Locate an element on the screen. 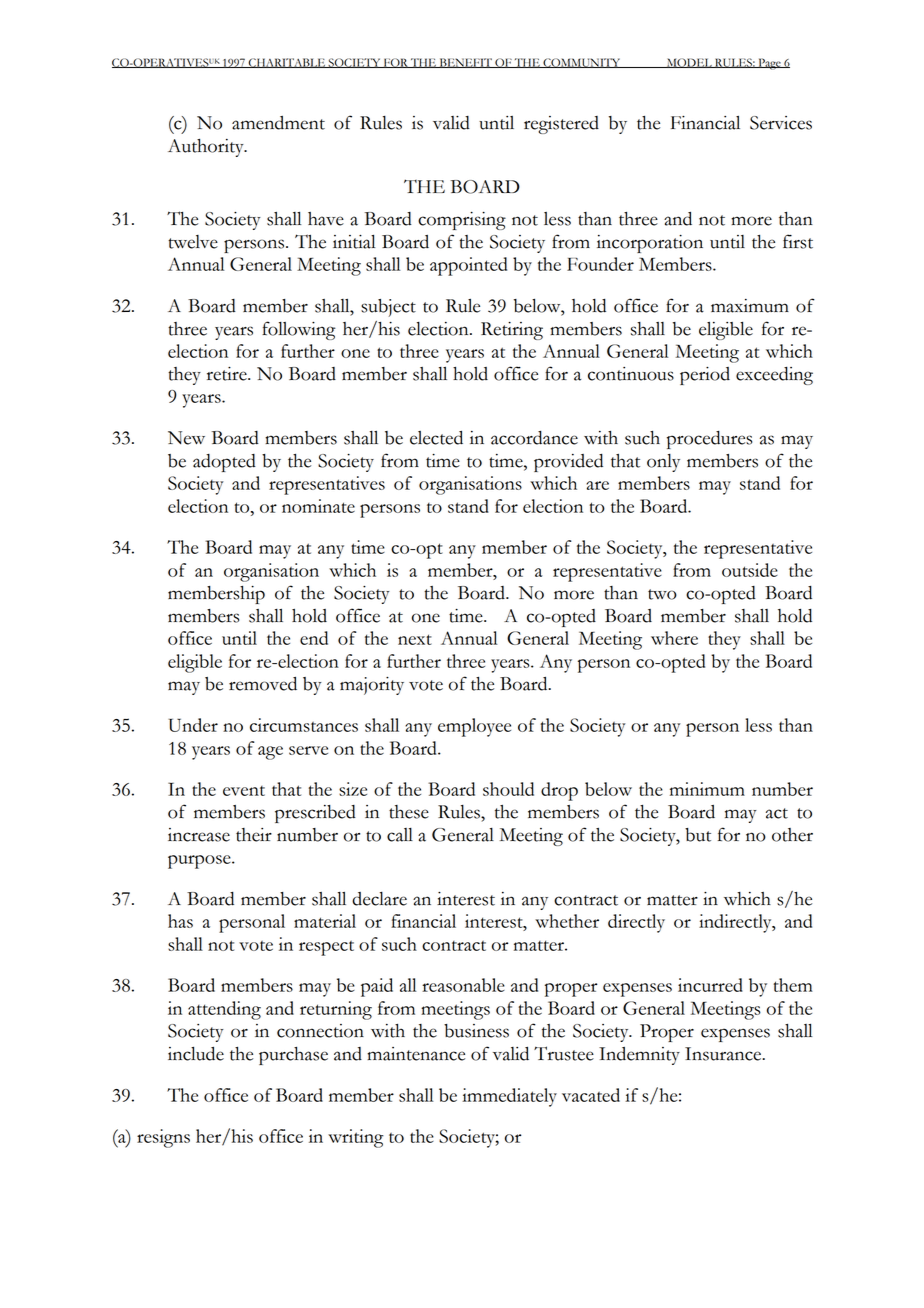  Insurance is located at coordinates (724, 1054).
